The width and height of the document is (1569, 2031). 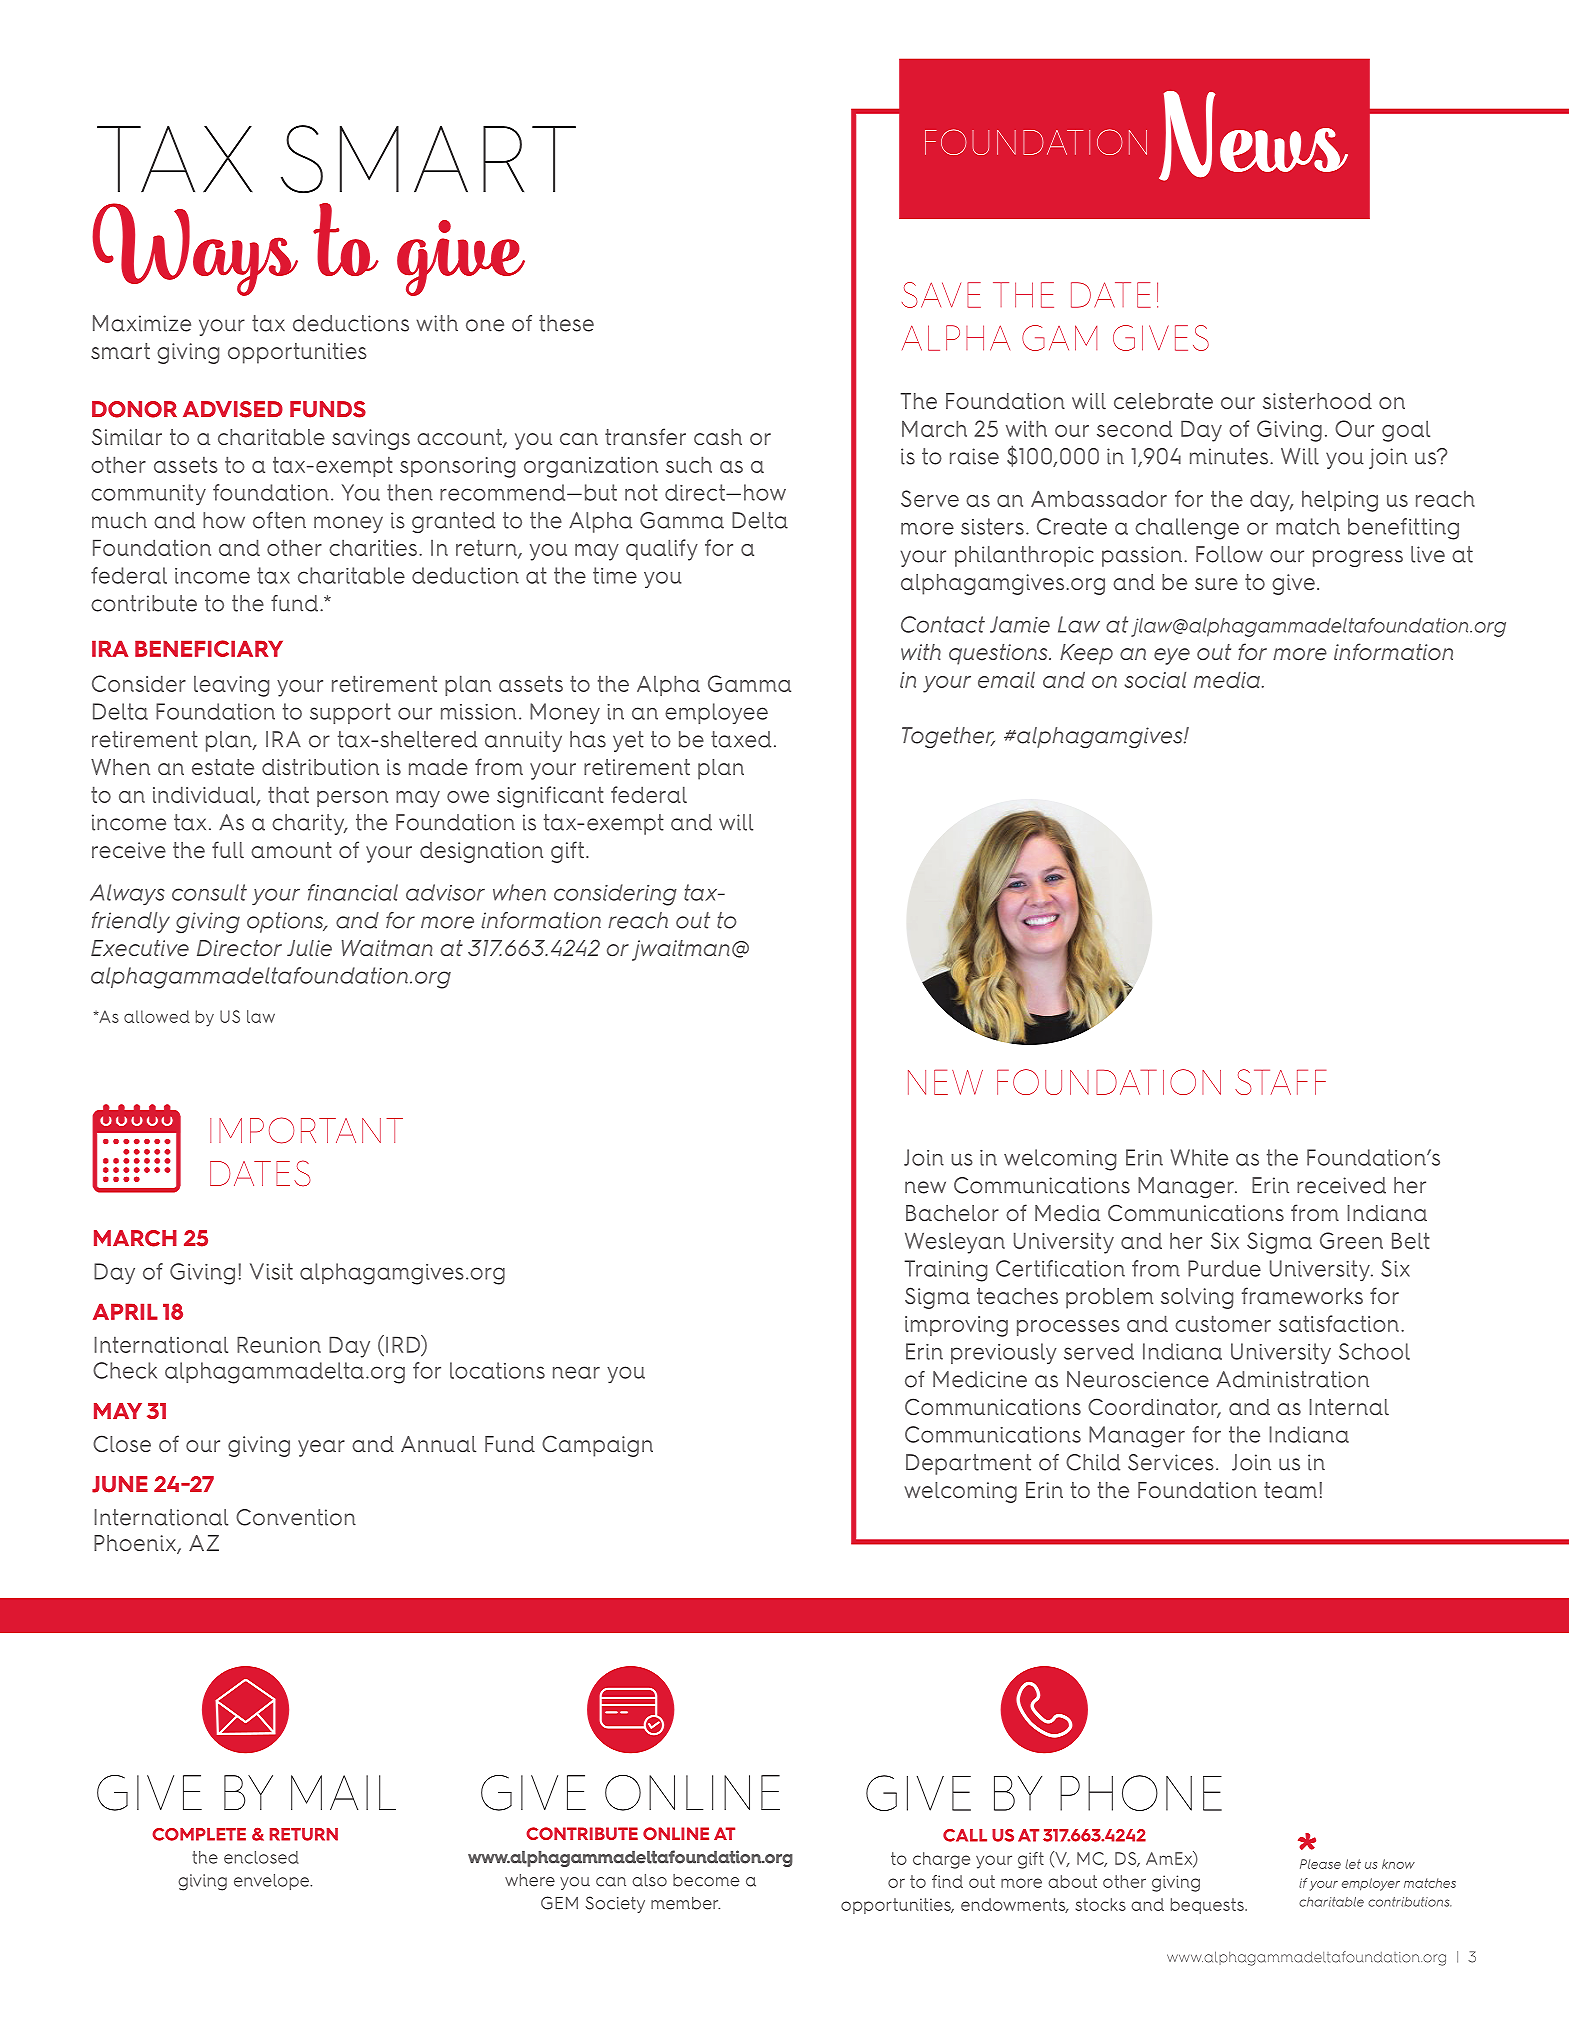 What do you see at coordinates (231, 686) in the document?
I see `leaving` at bounding box center [231, 686].
